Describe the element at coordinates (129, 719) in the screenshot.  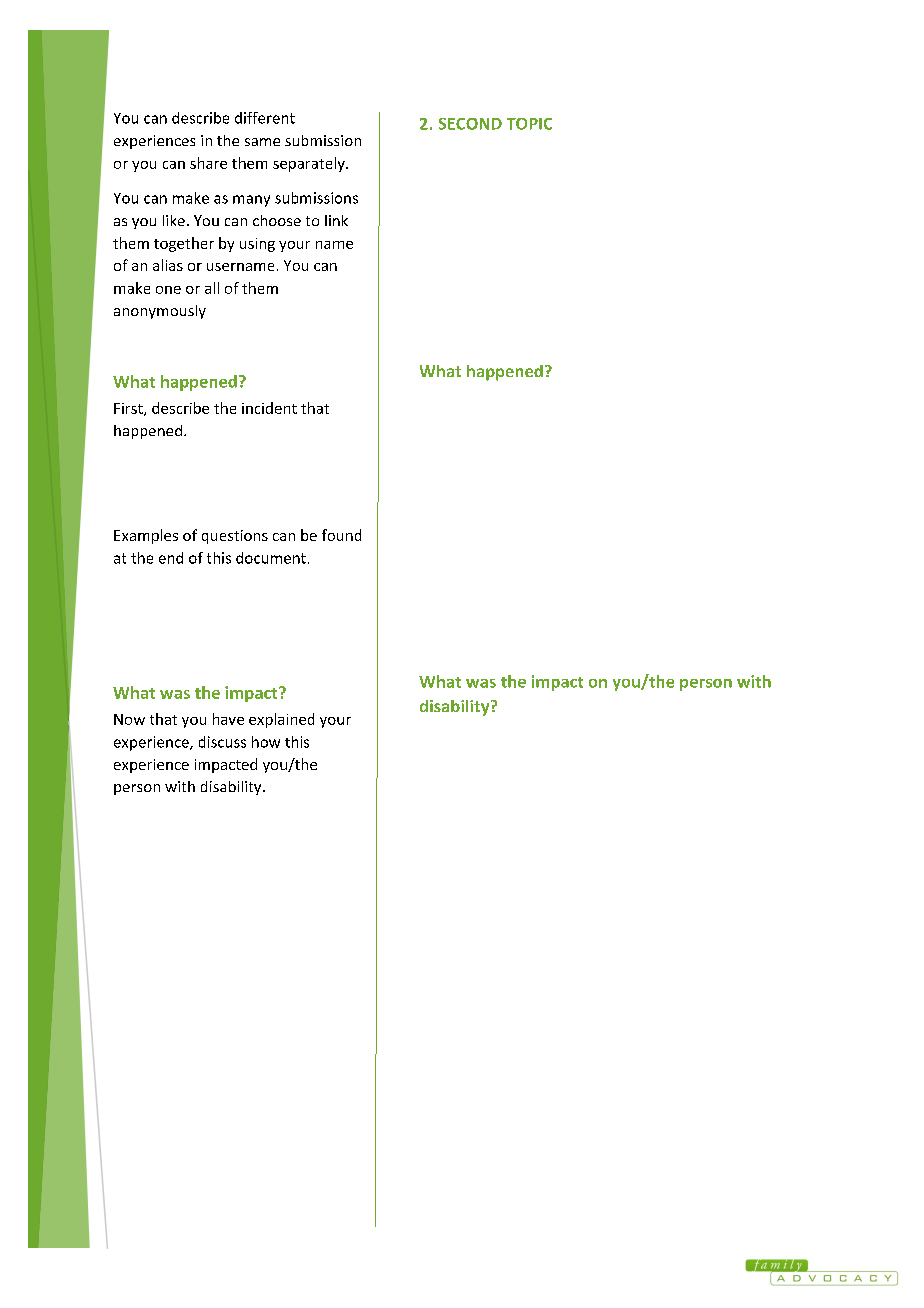
I see `Now` at that location.
